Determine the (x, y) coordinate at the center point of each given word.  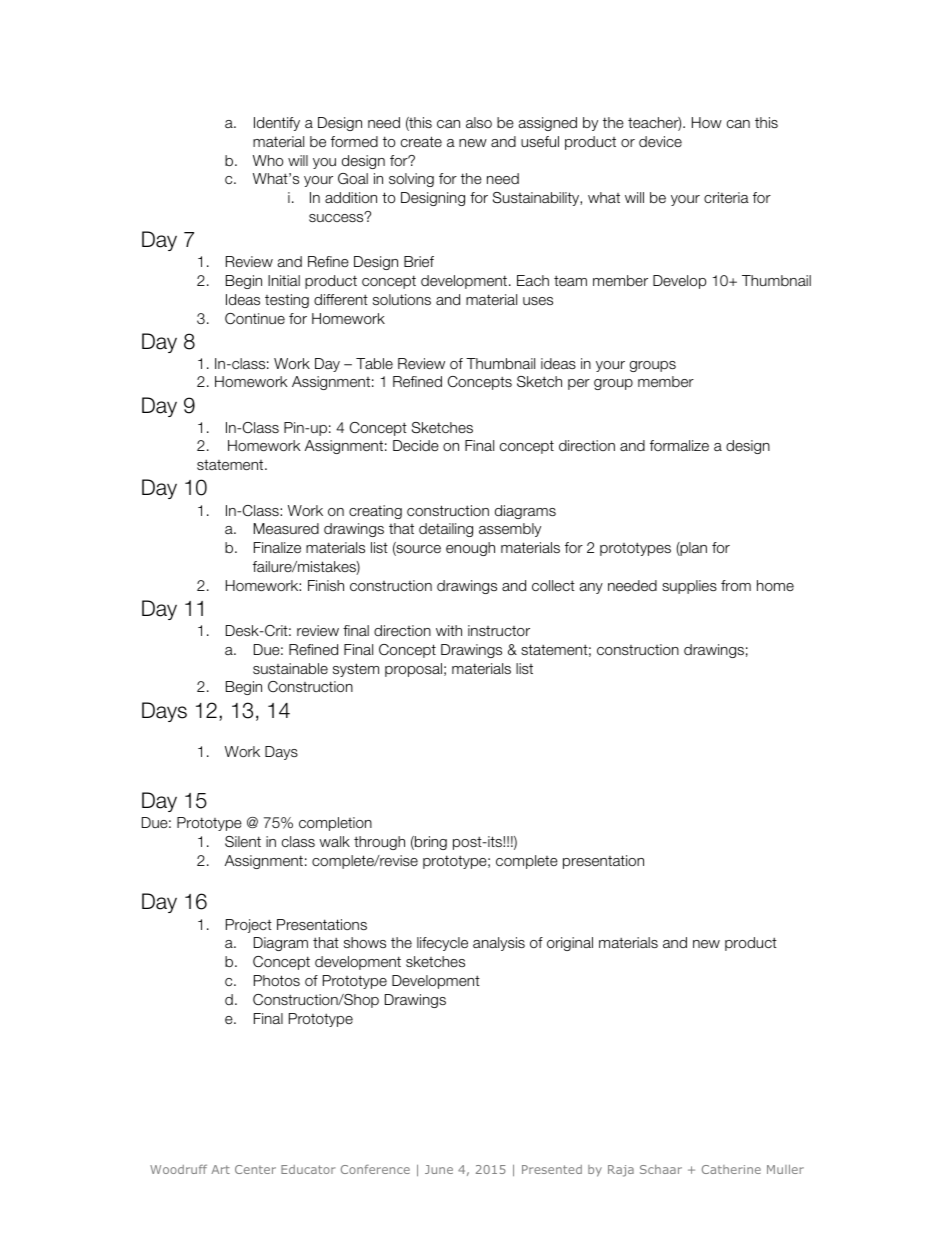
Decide (416, 445)
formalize (679, 445)
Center (255, 1169)
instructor (499, 630)
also (479, 122)
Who (268, 160)
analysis (499, 944)
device (660, 141)
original (570, 944)
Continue (255, 318)
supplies (689, 587)
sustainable (290, 668)
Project (249, 926)
